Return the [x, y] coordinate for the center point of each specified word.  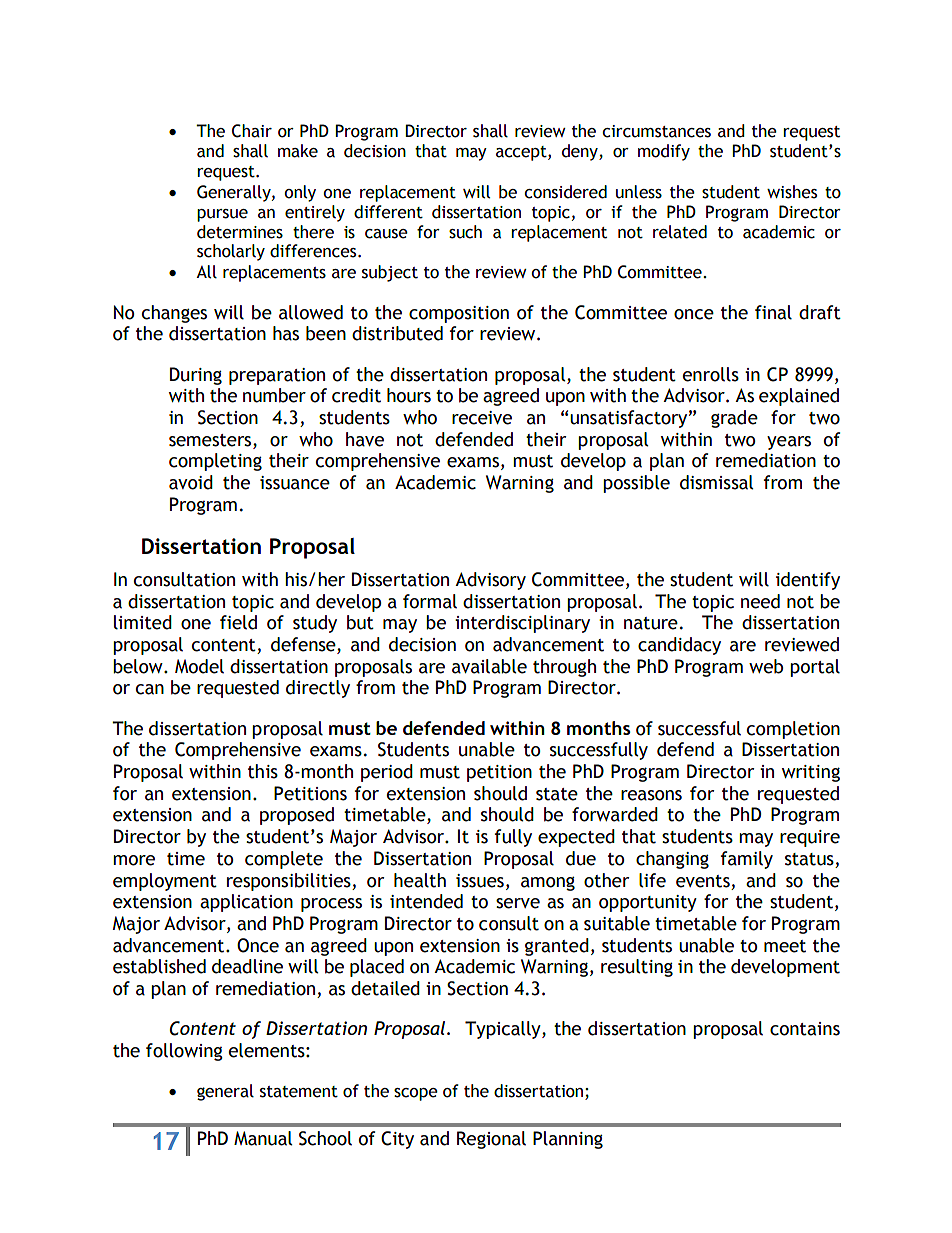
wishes [792, 192]
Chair [252, 131]
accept [522, 153]
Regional [491, 1140]
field [238, 622]
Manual [263, 1138]
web [766, 666]
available [489, 666]
